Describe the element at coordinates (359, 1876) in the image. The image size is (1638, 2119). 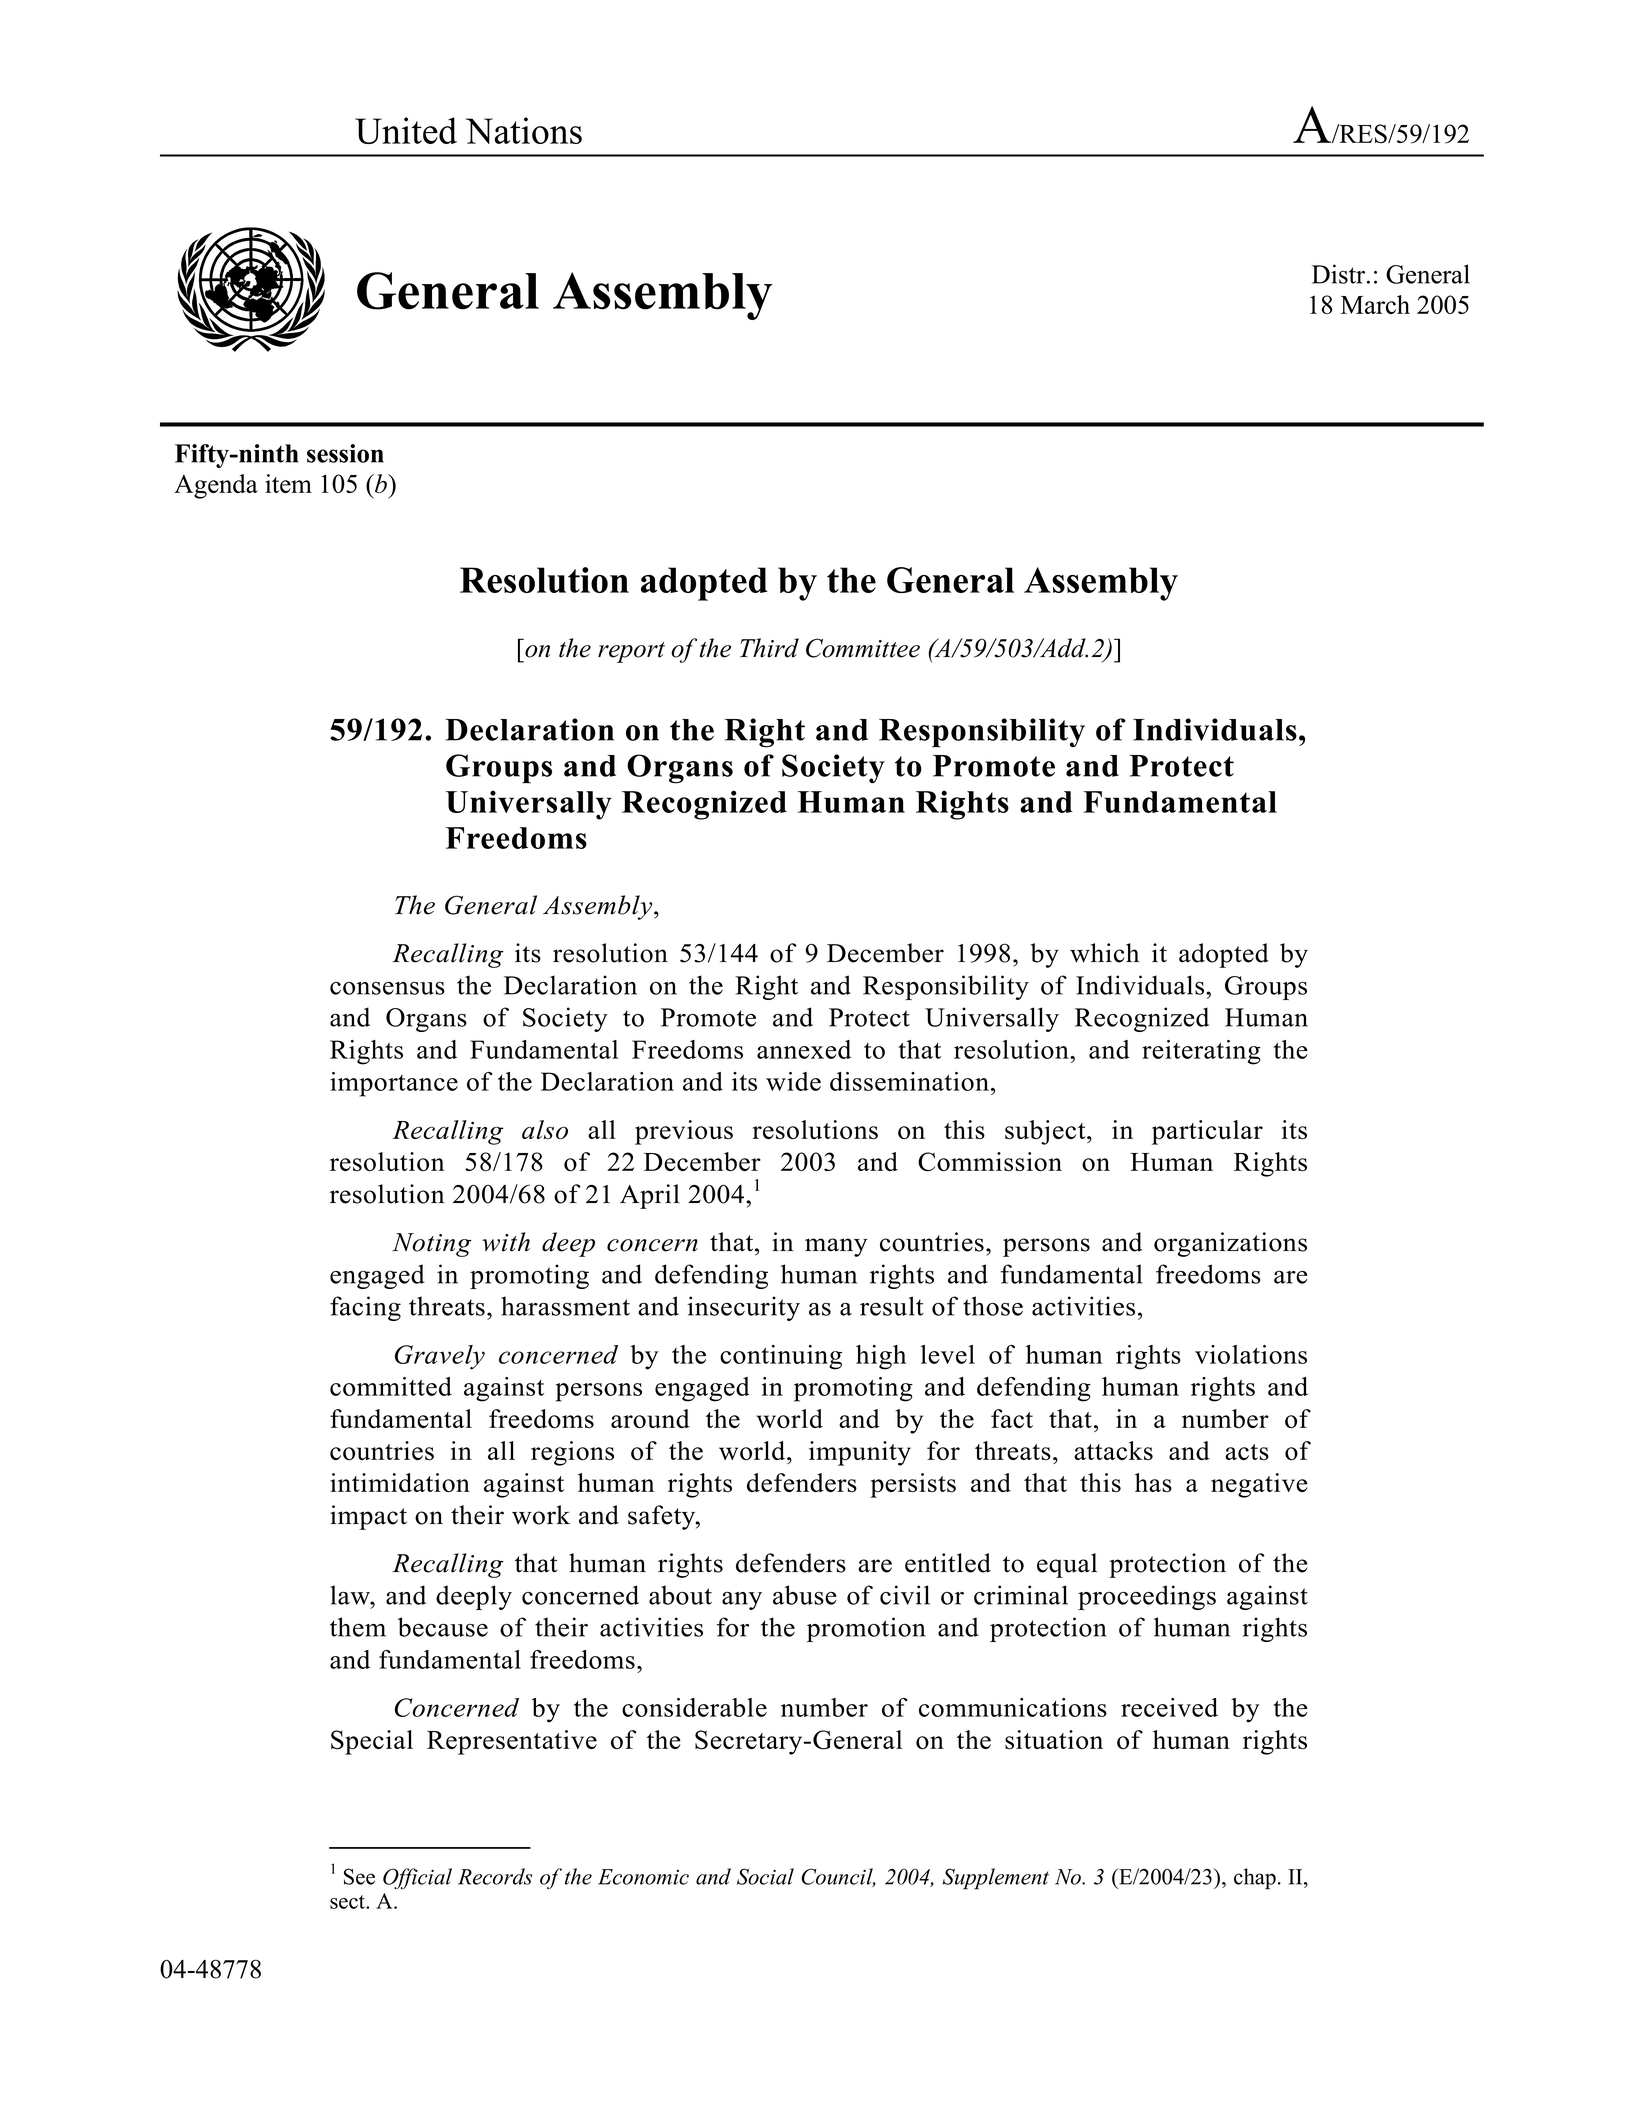
I see `See` at that location.
